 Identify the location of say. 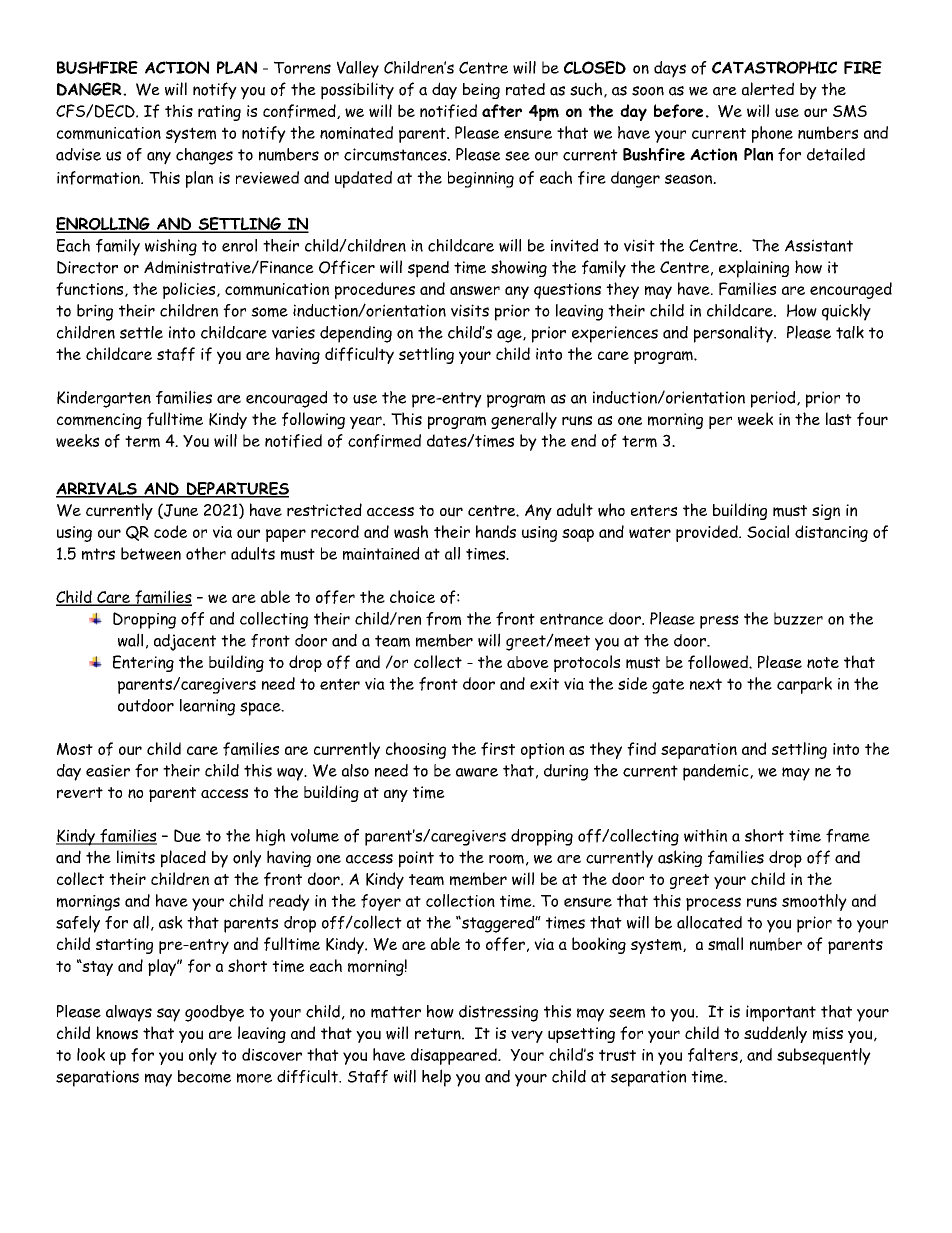
(168, 1015).
